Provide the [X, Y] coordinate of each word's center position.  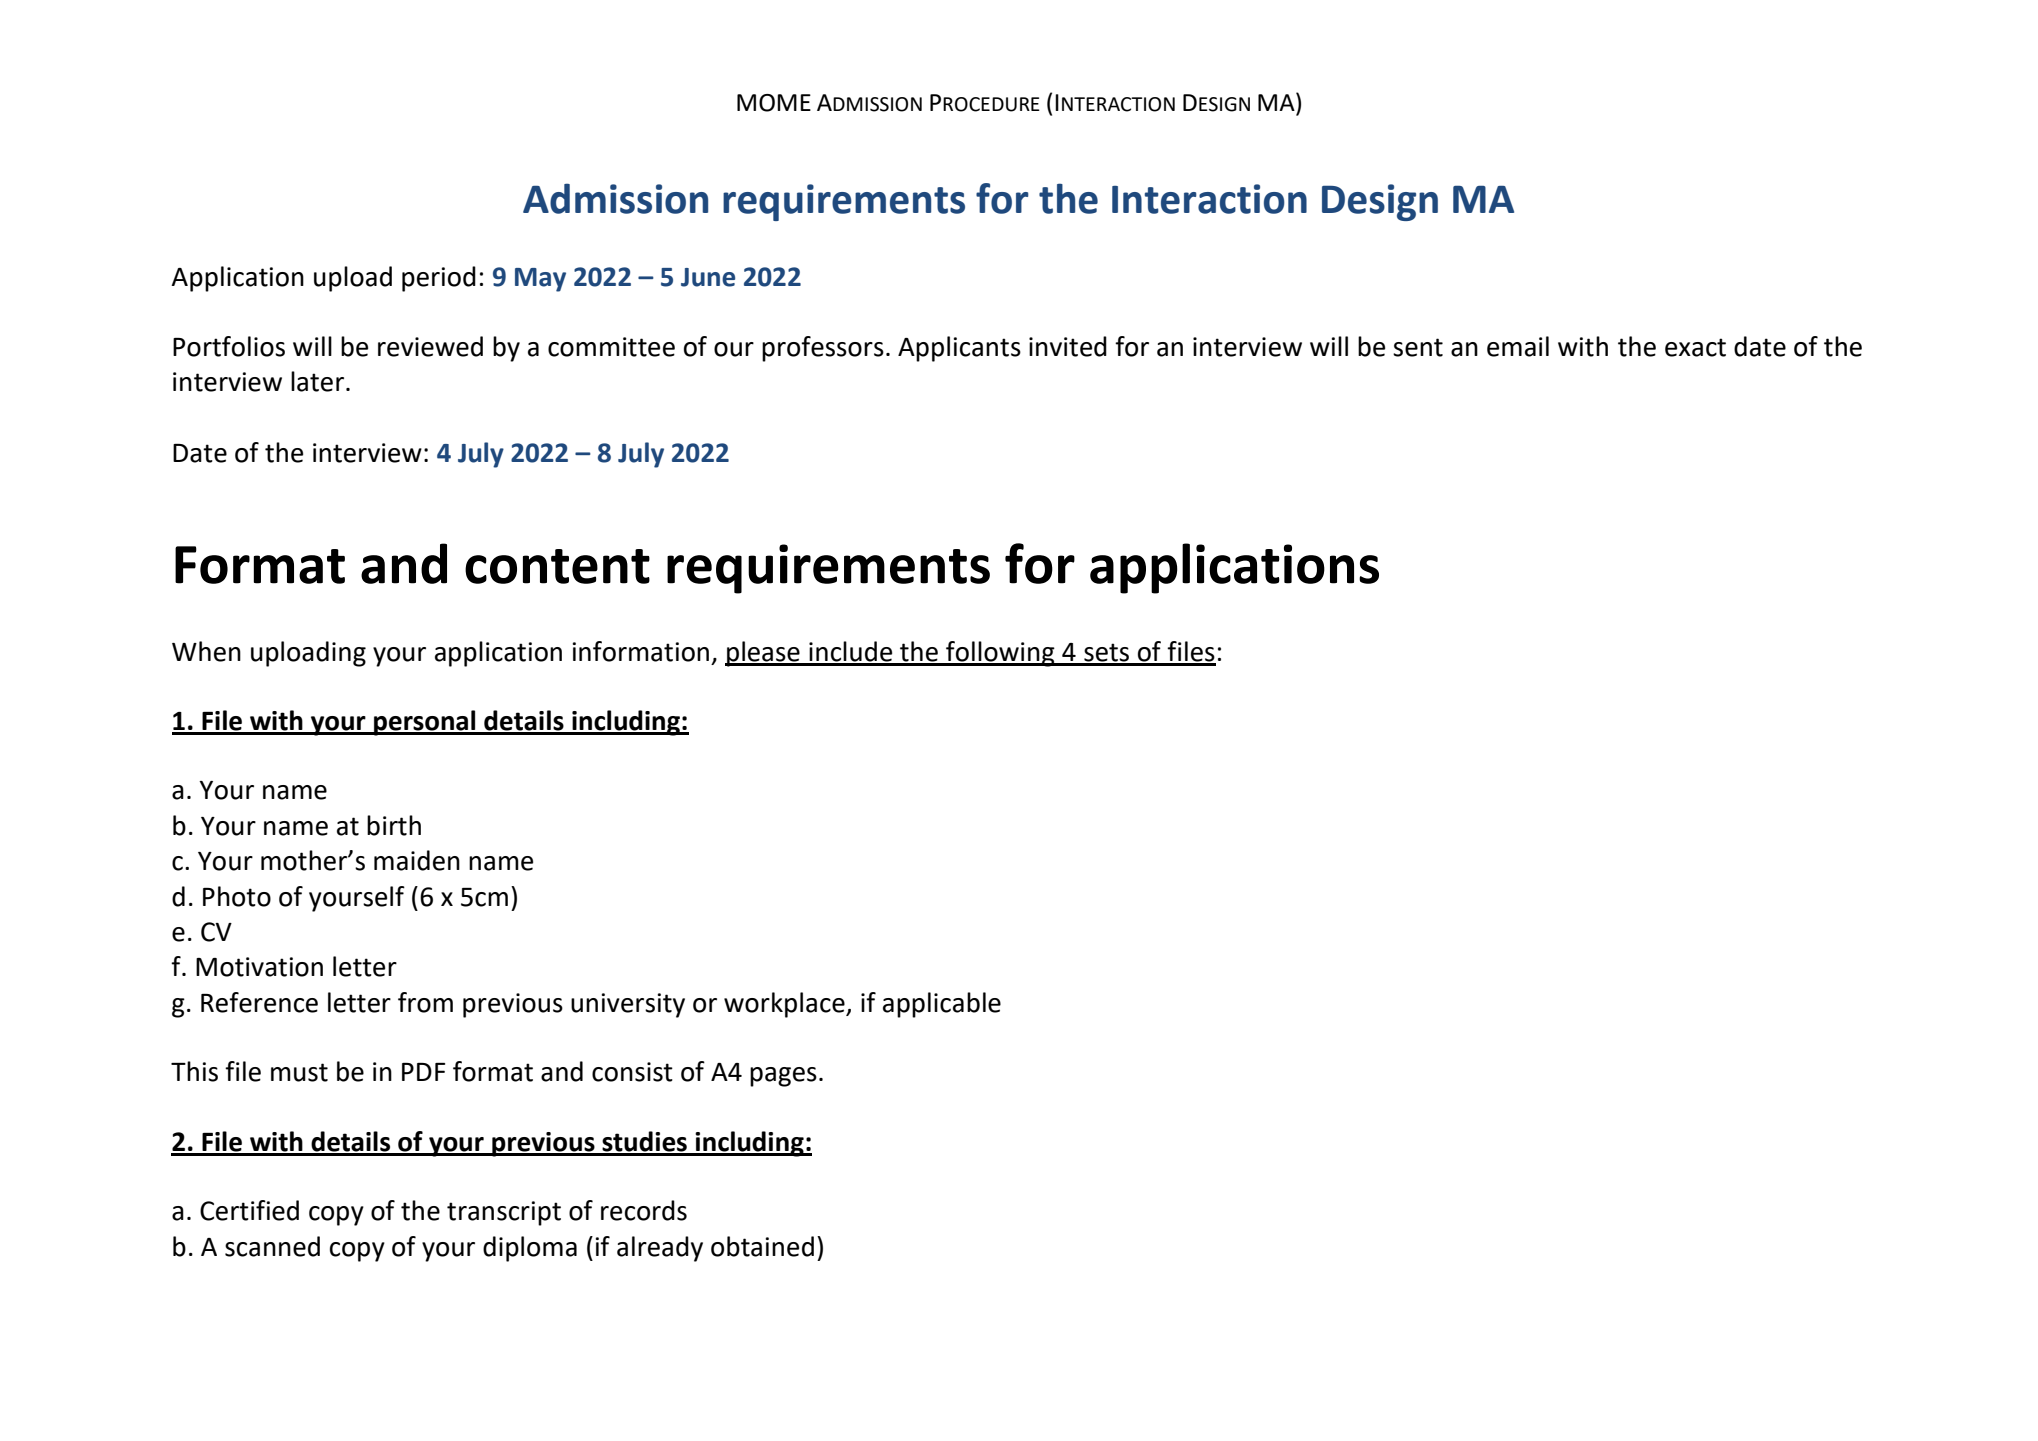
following [1000, 654]
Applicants [959, 349]
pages [783, 1077]
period [439, 279]
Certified [249, 1210]
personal [425, 723]
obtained [762, 1246]
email [1518, 346]
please [763, 654]
